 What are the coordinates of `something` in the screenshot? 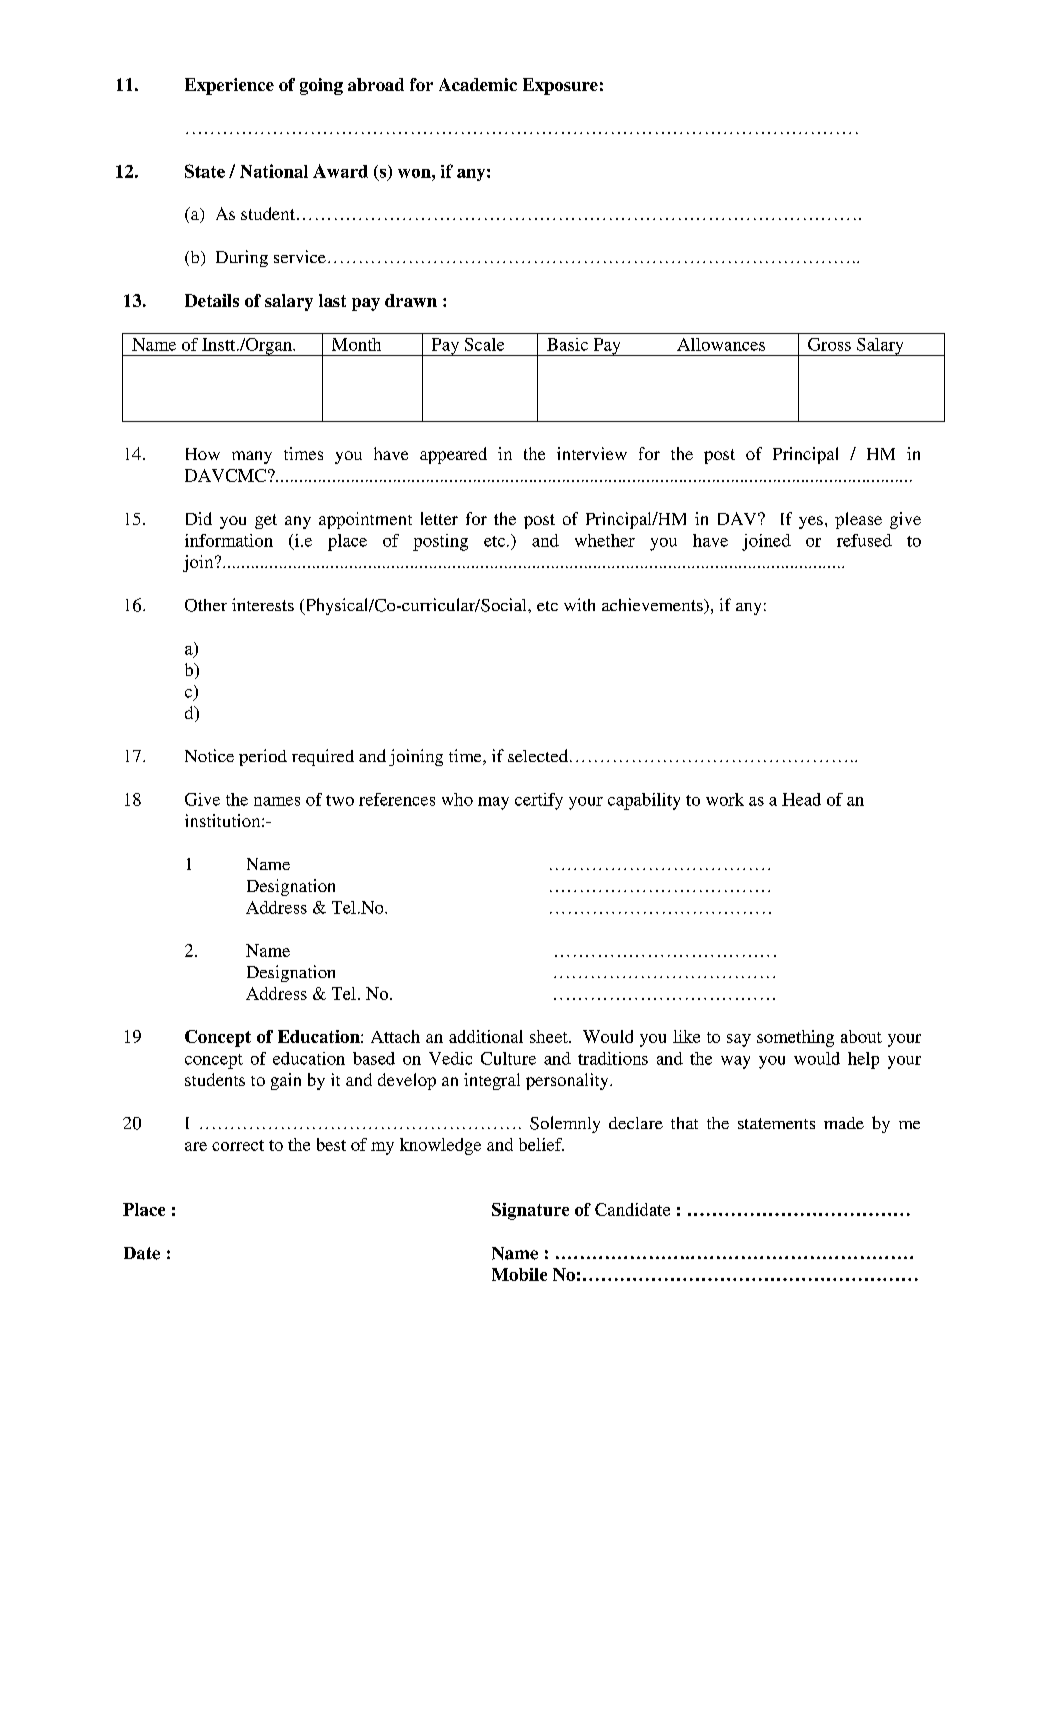 It's located at (795, 1038).
